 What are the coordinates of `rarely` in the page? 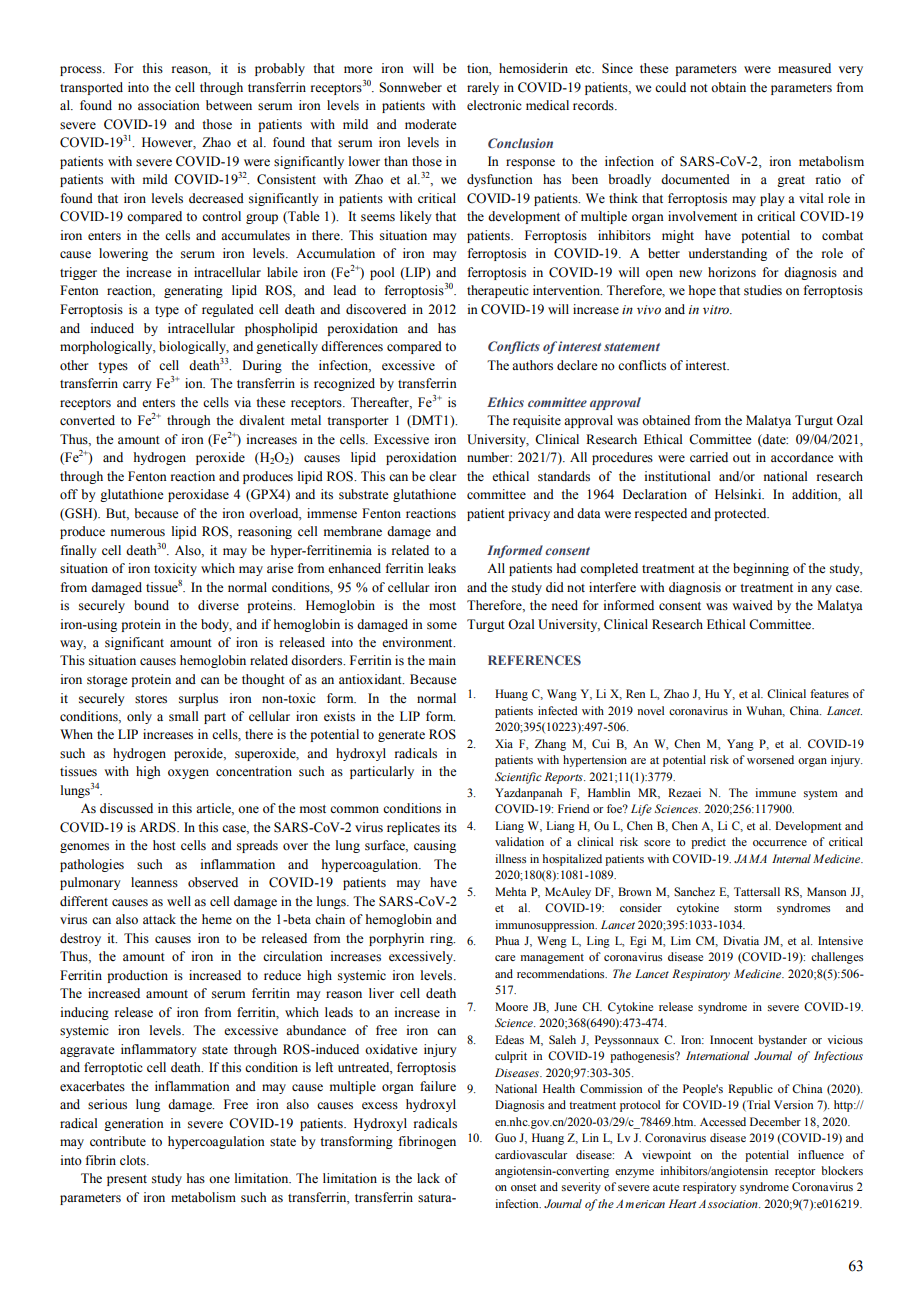 It's located at (483, 88).
